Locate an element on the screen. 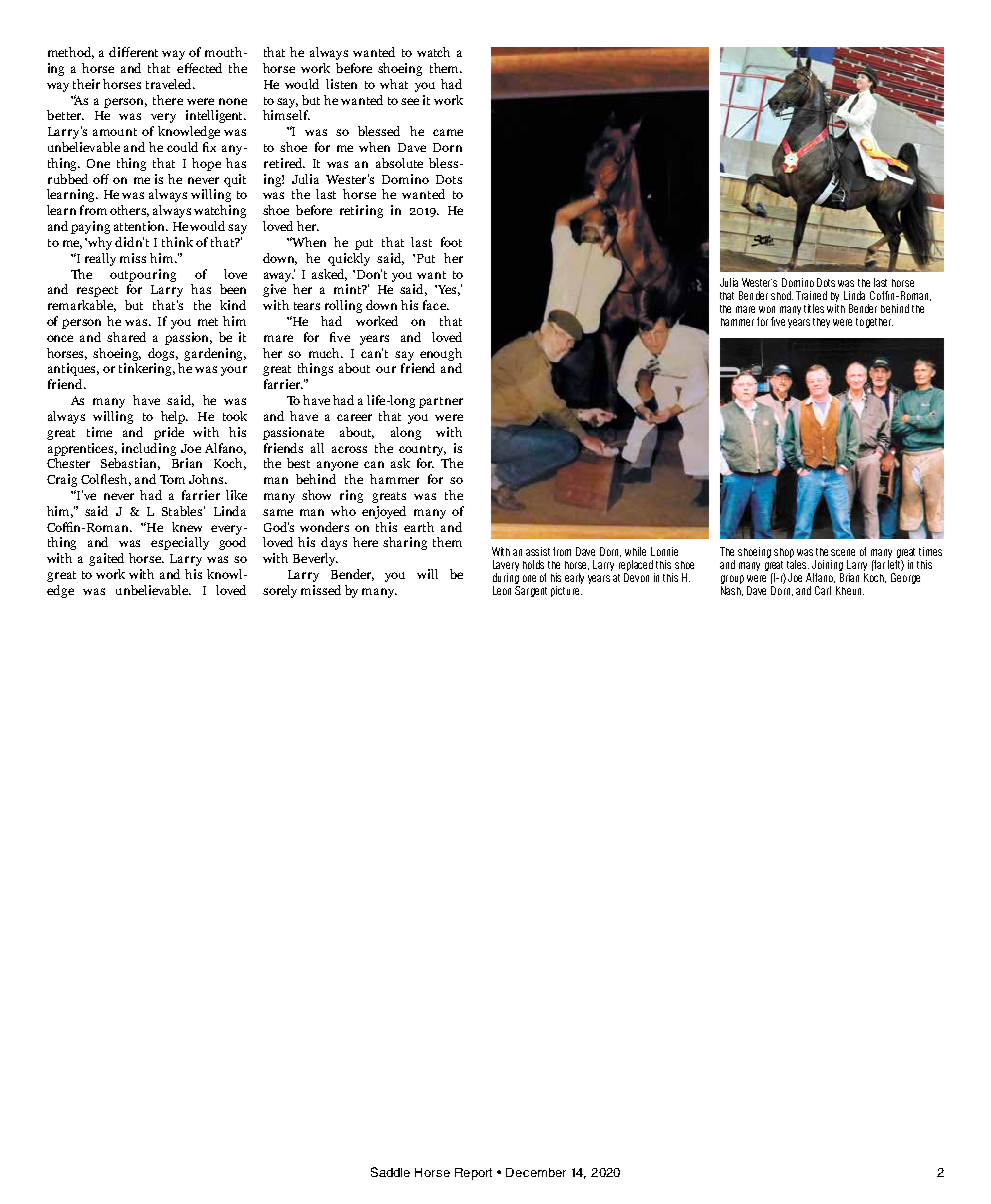 The height and width of the screenshot is (1204, 991). Sargent is located at coordinates (531, 590).
